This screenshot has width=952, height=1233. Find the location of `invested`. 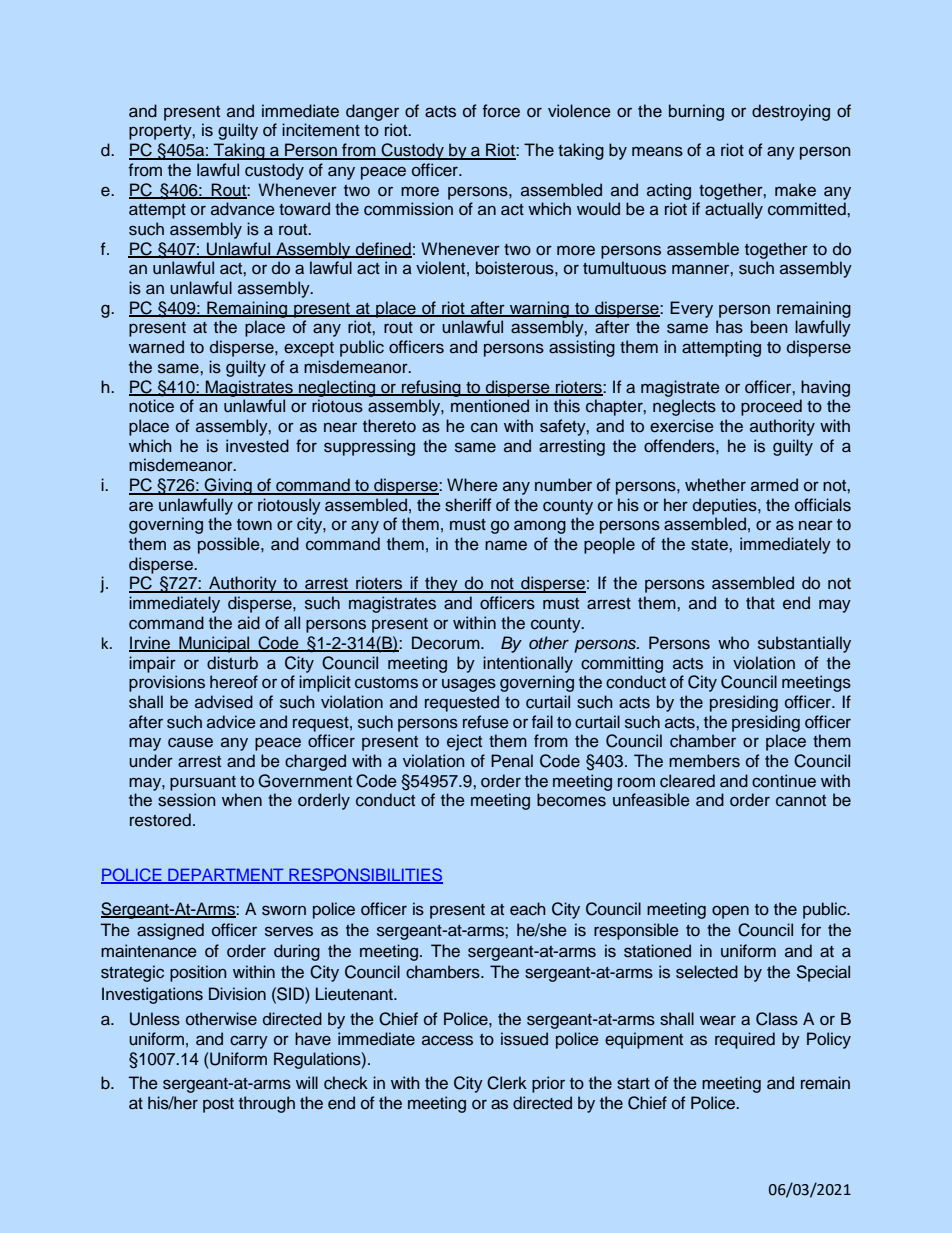

invested is located at coordinates (257, 446).
